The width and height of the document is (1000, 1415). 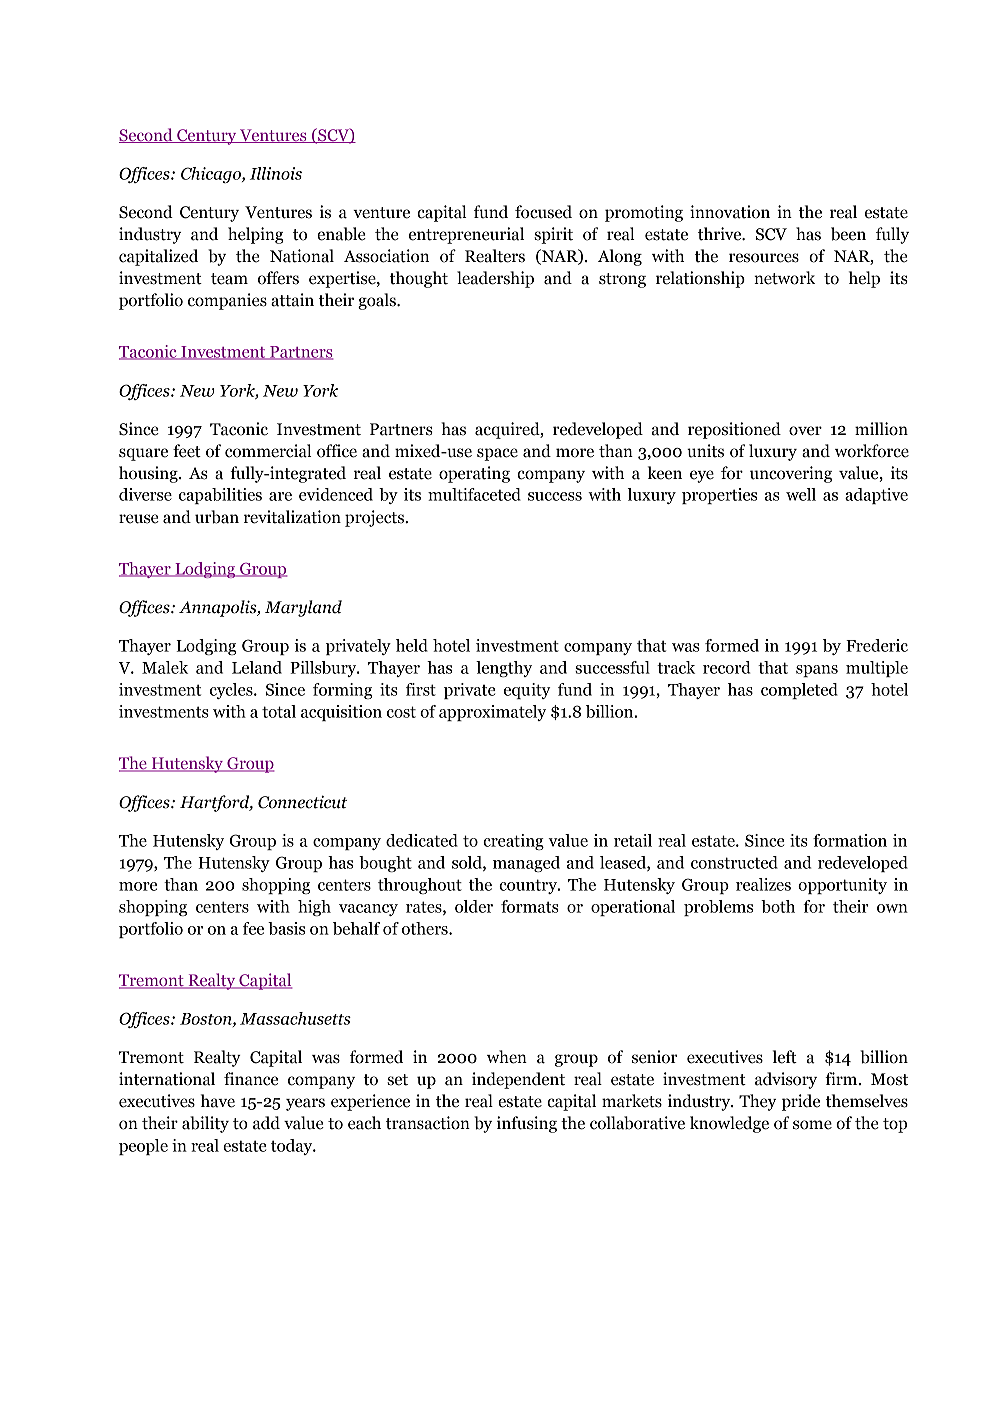 I want to click on well, so click(x=801, y=494).
